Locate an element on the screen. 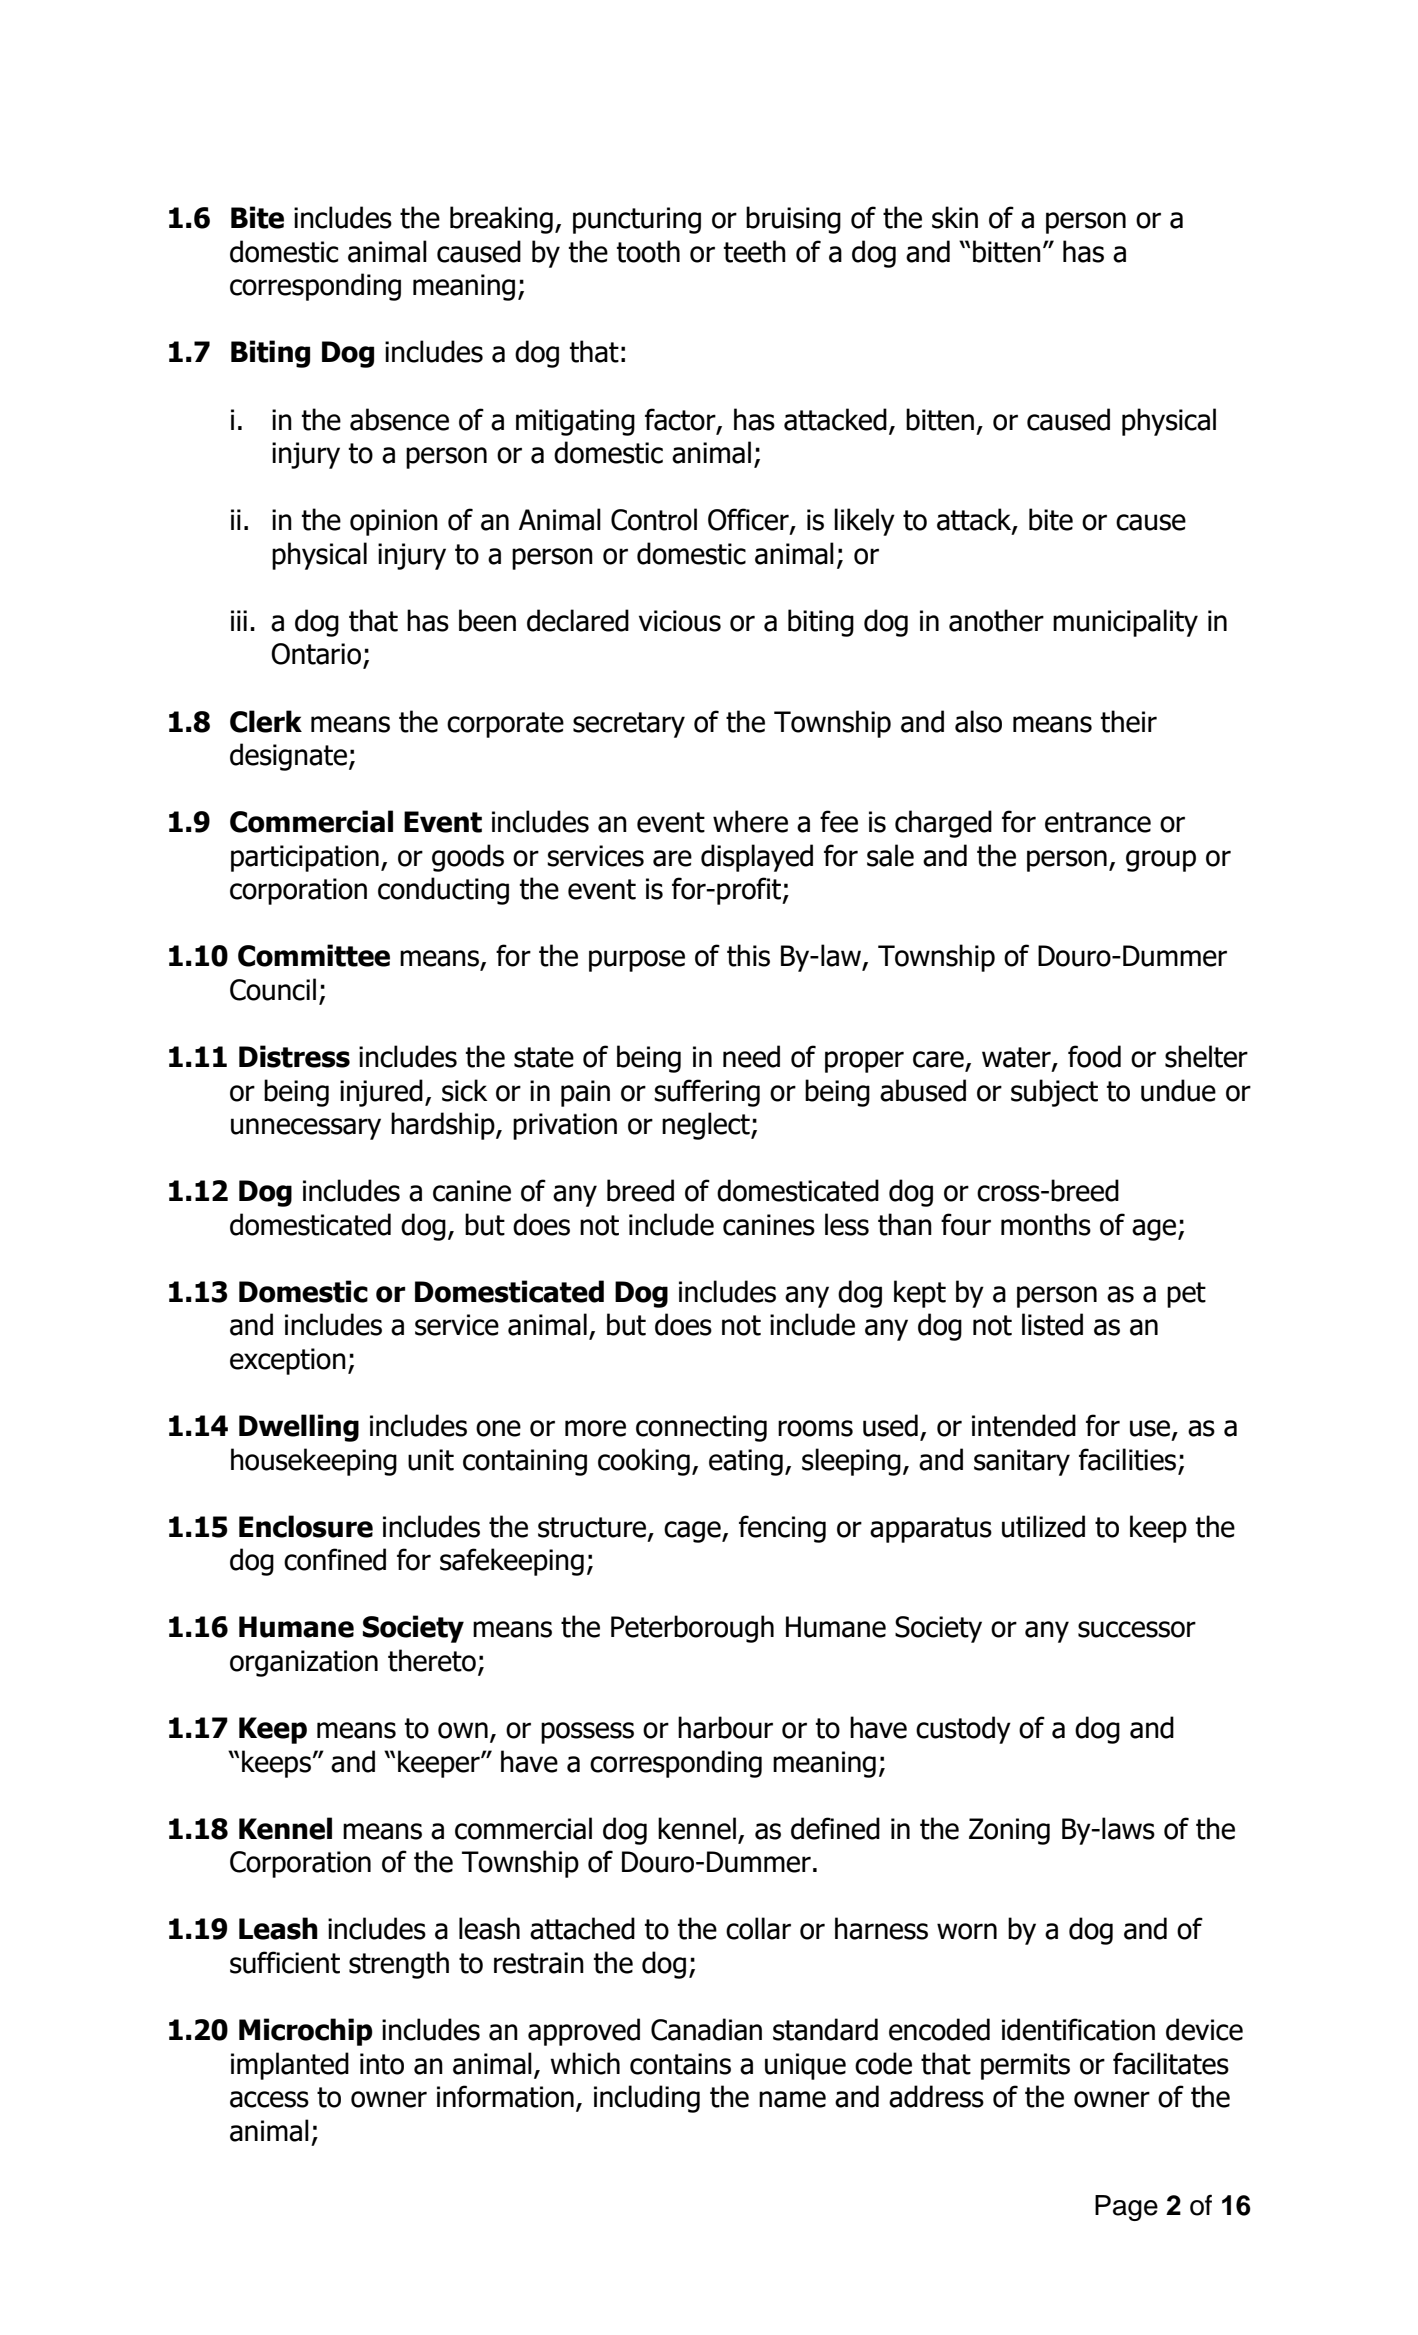 The width and height of the screenshot is (1418, 2335). need is located at coordinates (751, 1056).
